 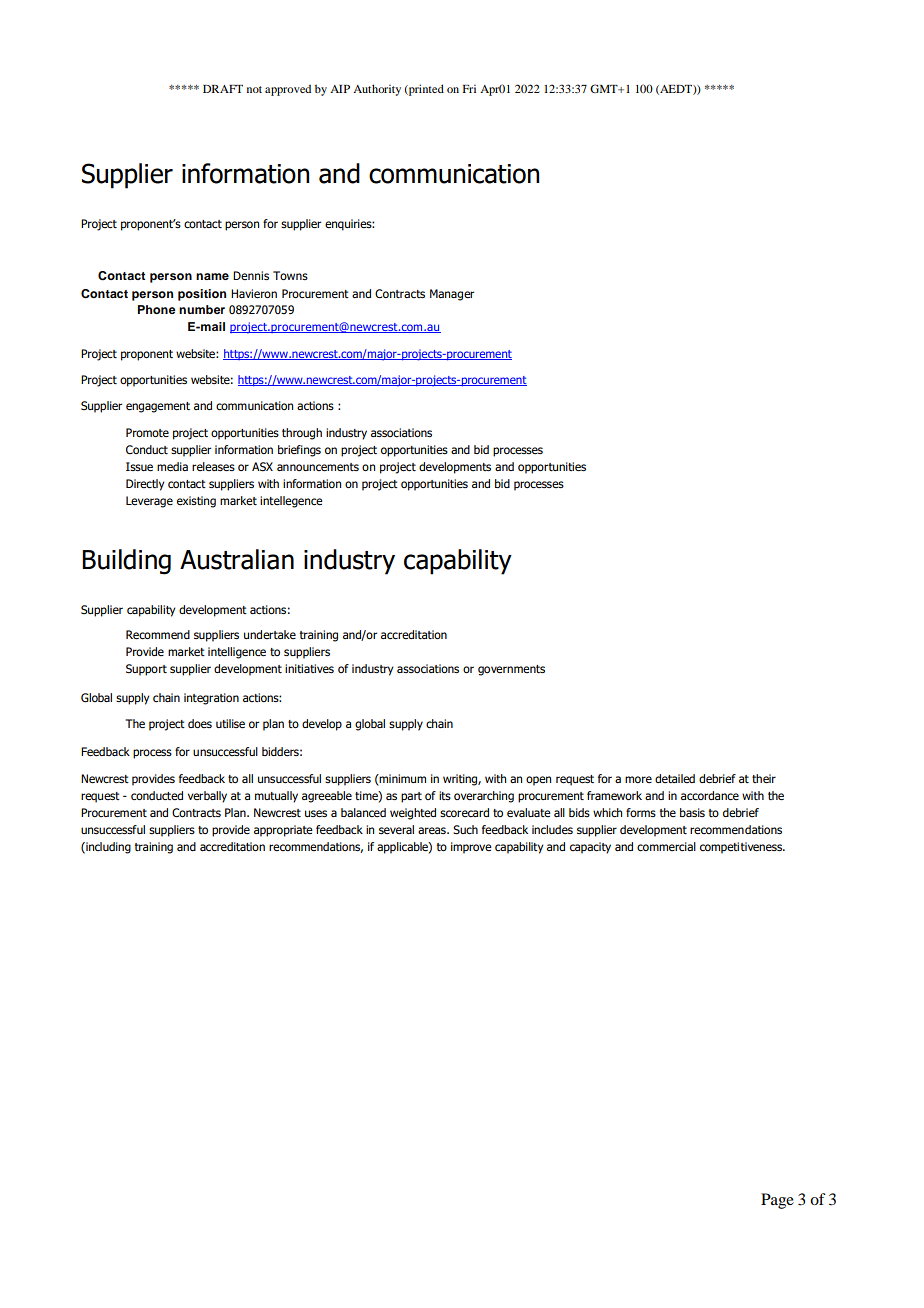 I want to click on governments, so click(x=511, y=670).
